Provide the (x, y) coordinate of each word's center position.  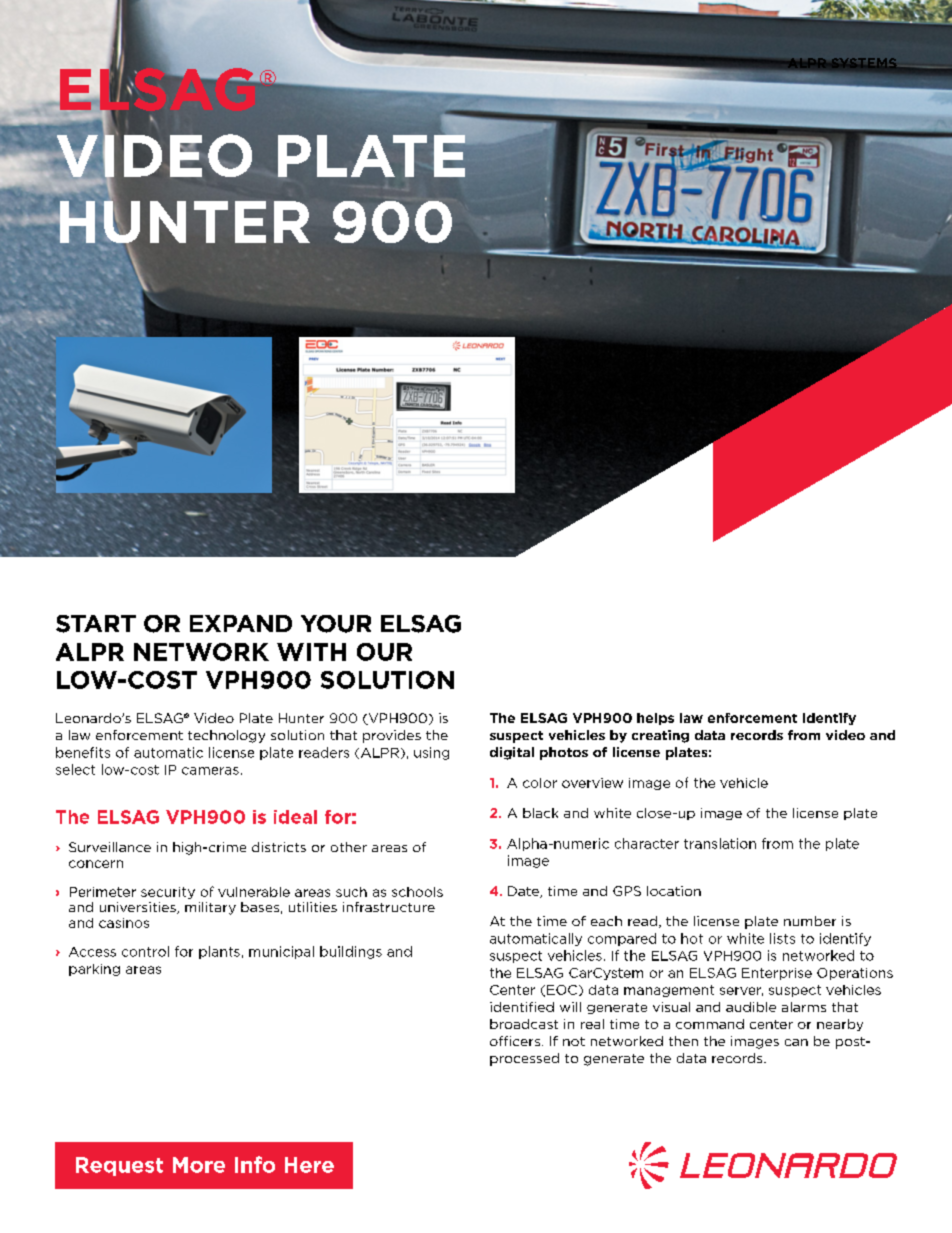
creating (660, 736)
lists (782, 938)
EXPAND (241, 623)
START (96, 624)
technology (226, 736)
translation (720, 843)
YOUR (336, 624)
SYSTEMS (863, 63)
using (431, 753)
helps (655, 719)
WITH (311, 652)
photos (564, 753)
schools (417, 892)
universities (139, 908)
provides (392, 736)
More (199, 1165)
